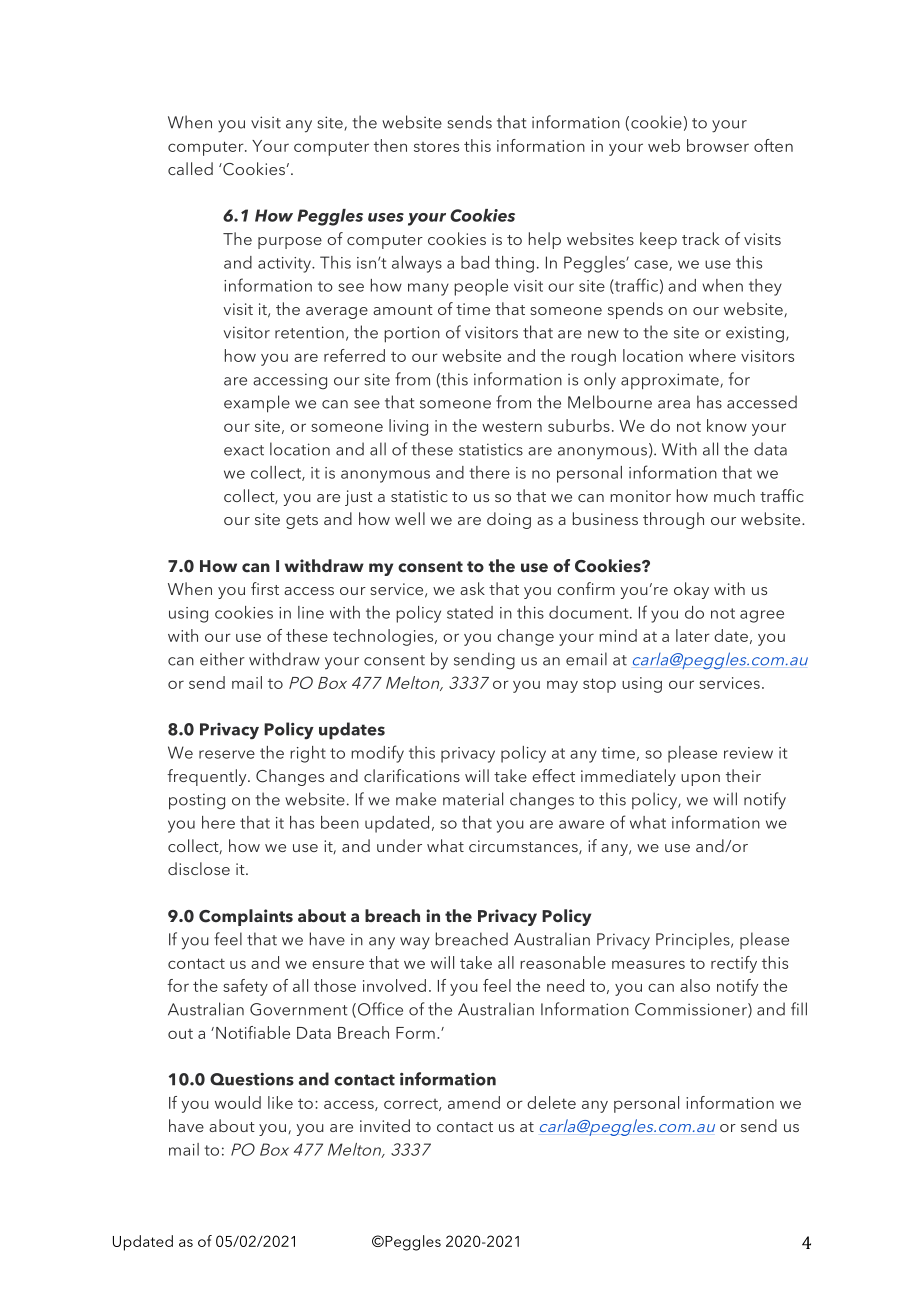 The height and width of the image is (1308, 924). What do you see at coordinates (190, 168) in the image?
I see `called` at bounding box center [190, 168].
